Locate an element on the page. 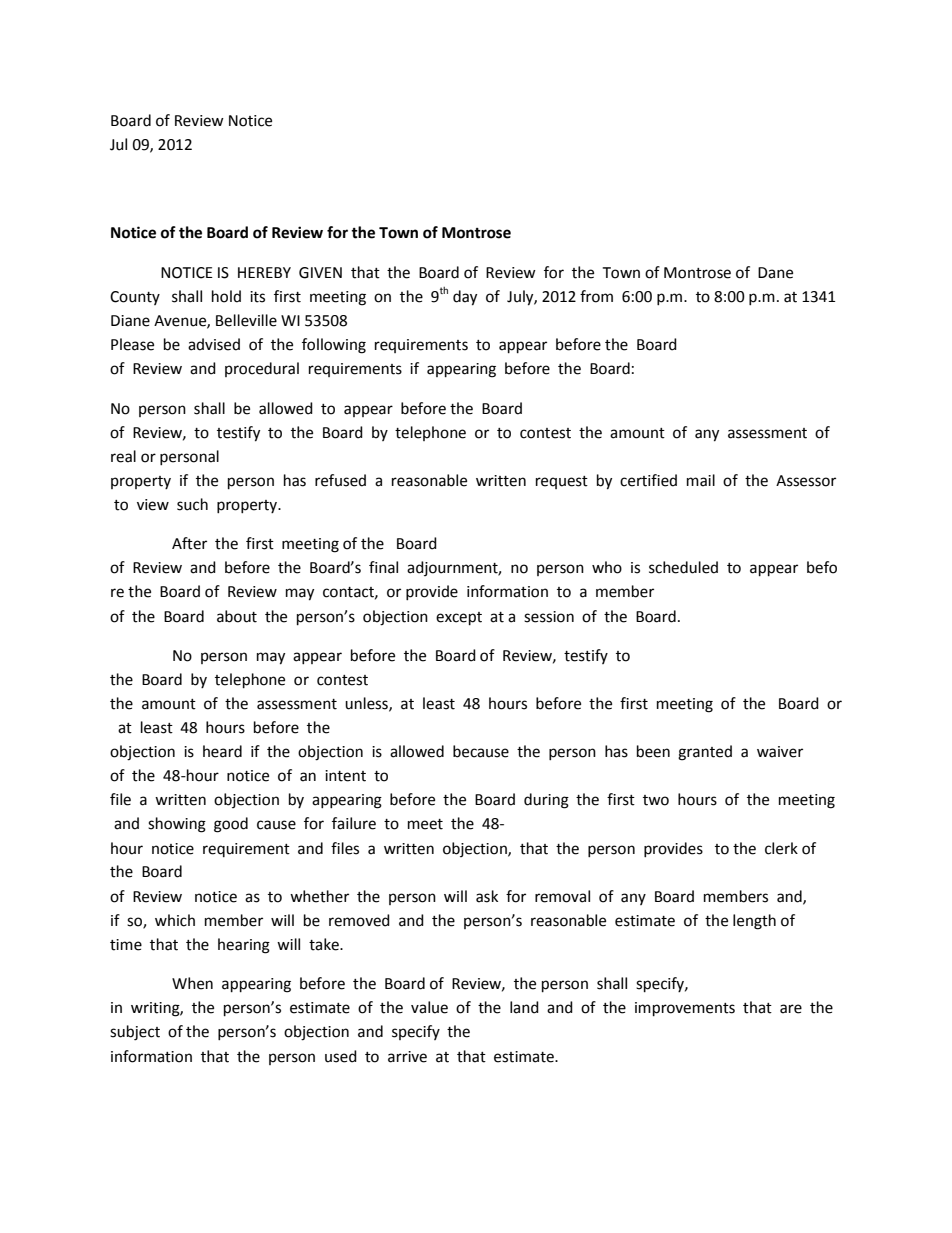  about is located at coordinates (237, 616).
